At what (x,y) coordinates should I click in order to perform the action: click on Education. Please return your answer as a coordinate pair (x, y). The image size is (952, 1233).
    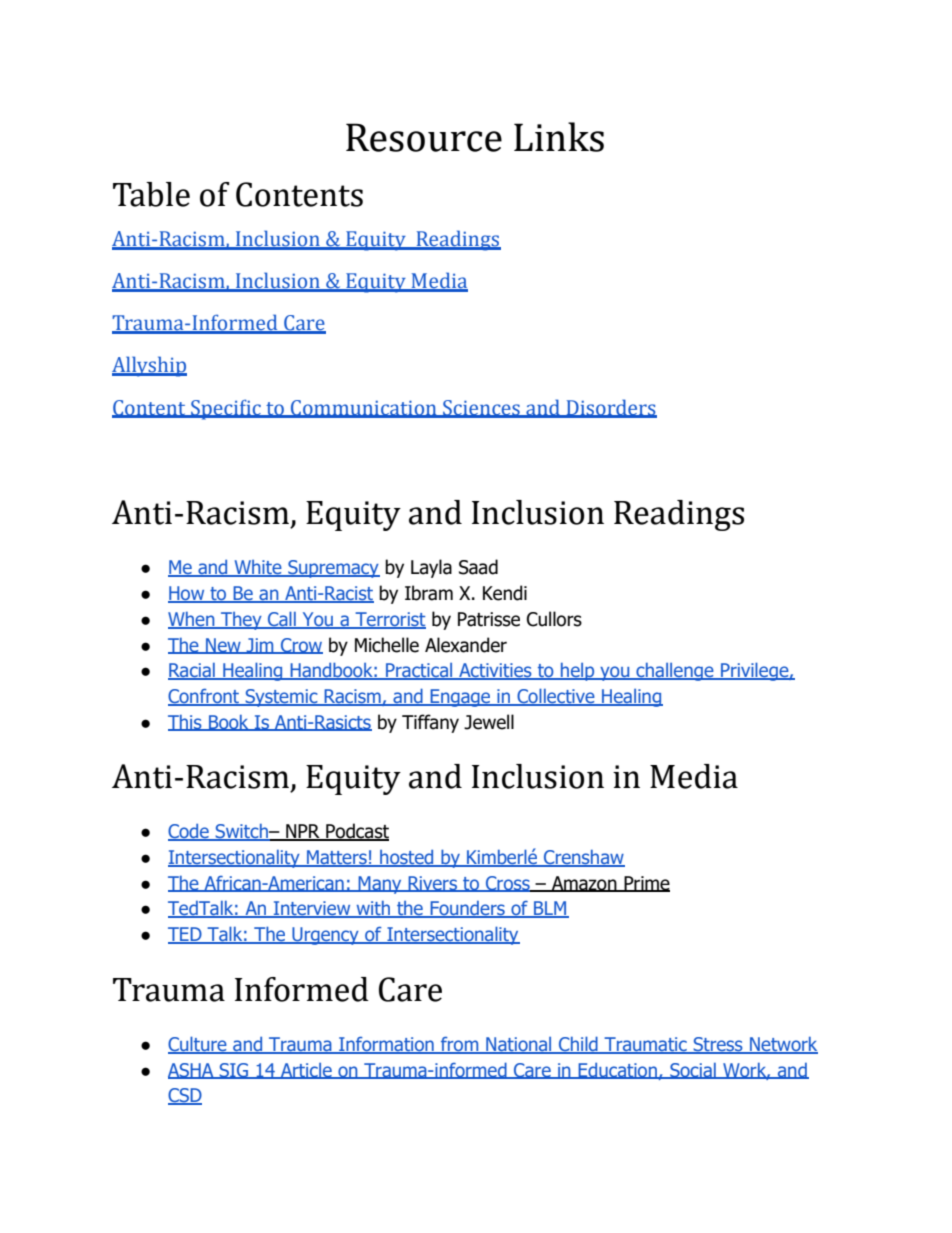
    Looking at the image, I should click on (617, 1071).
